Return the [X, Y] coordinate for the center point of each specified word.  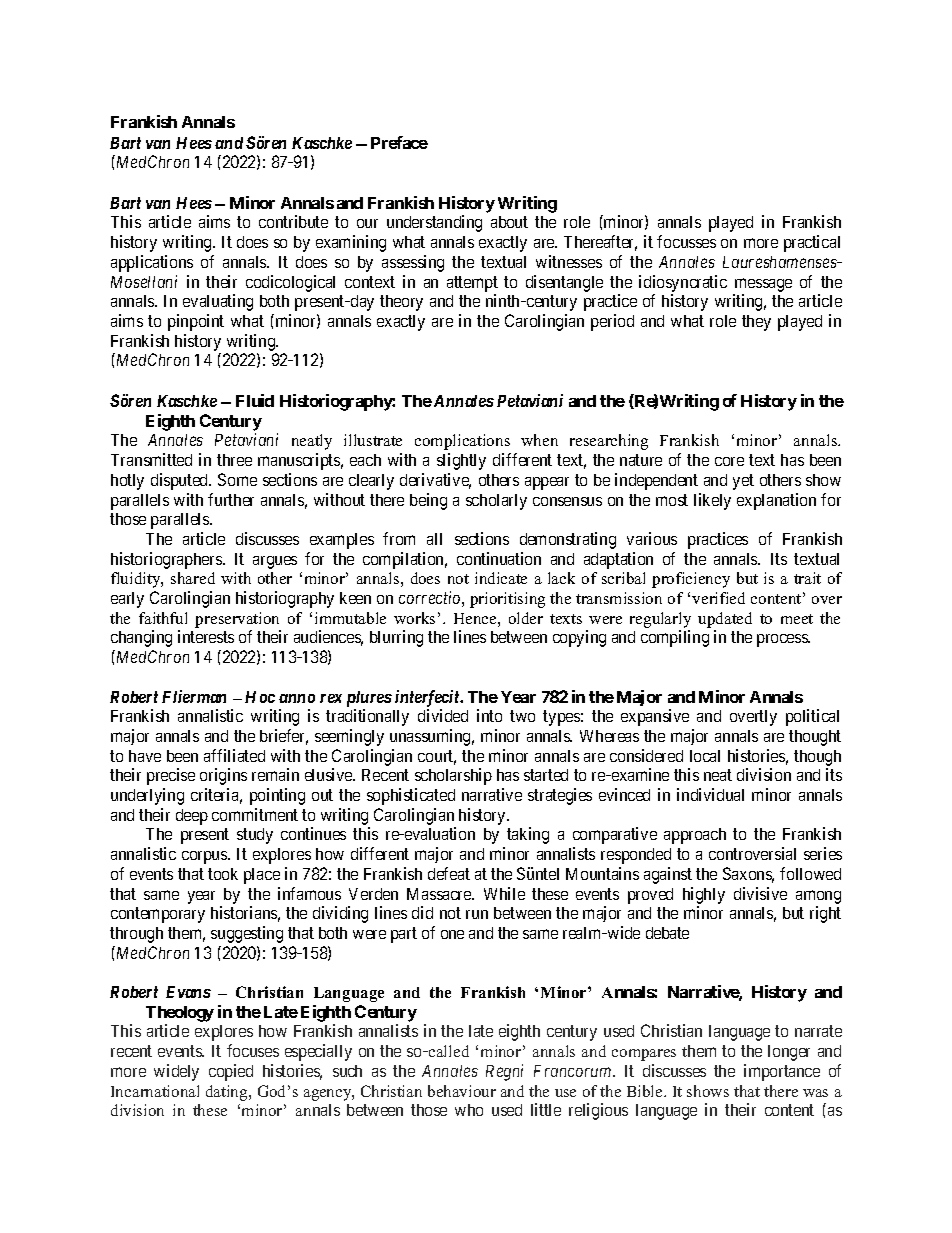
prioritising [507, 600]
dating [228, 1093]
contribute [293, 221]
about [509, 222]
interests [206, 636]
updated [725, 620]
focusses [686, 241]
